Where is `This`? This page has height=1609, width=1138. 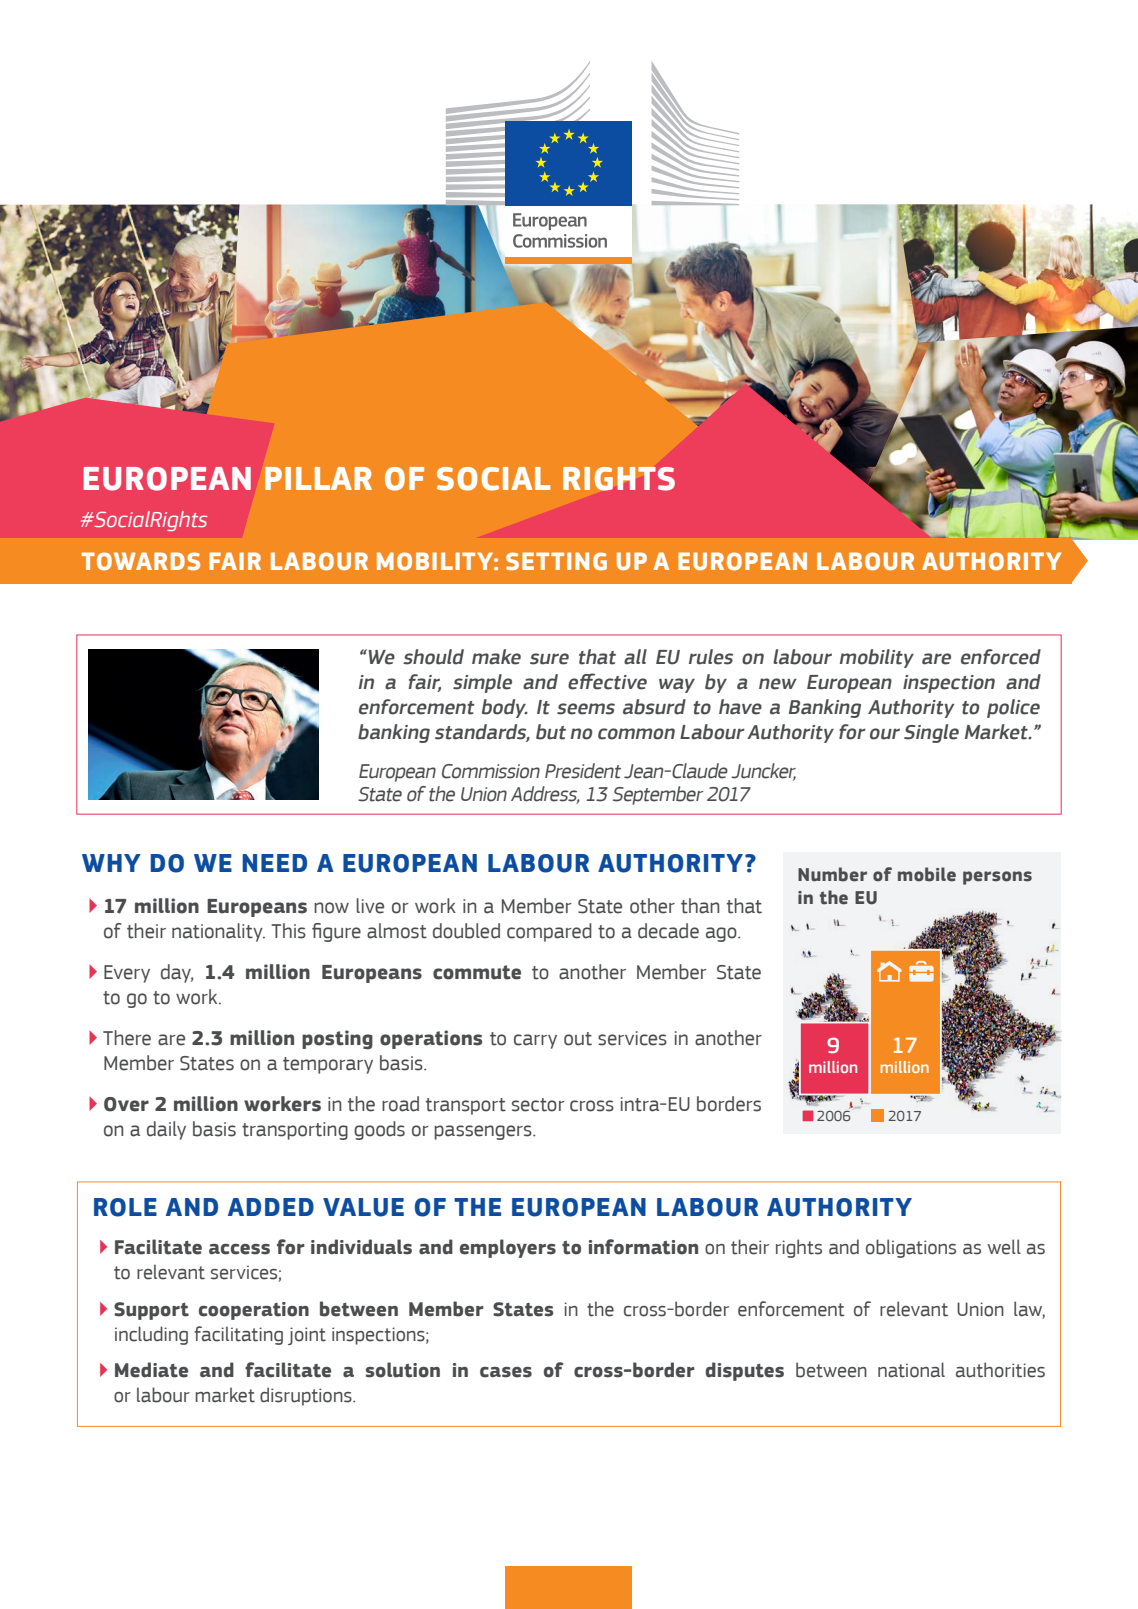
This is located at coordinates (288, 931).
